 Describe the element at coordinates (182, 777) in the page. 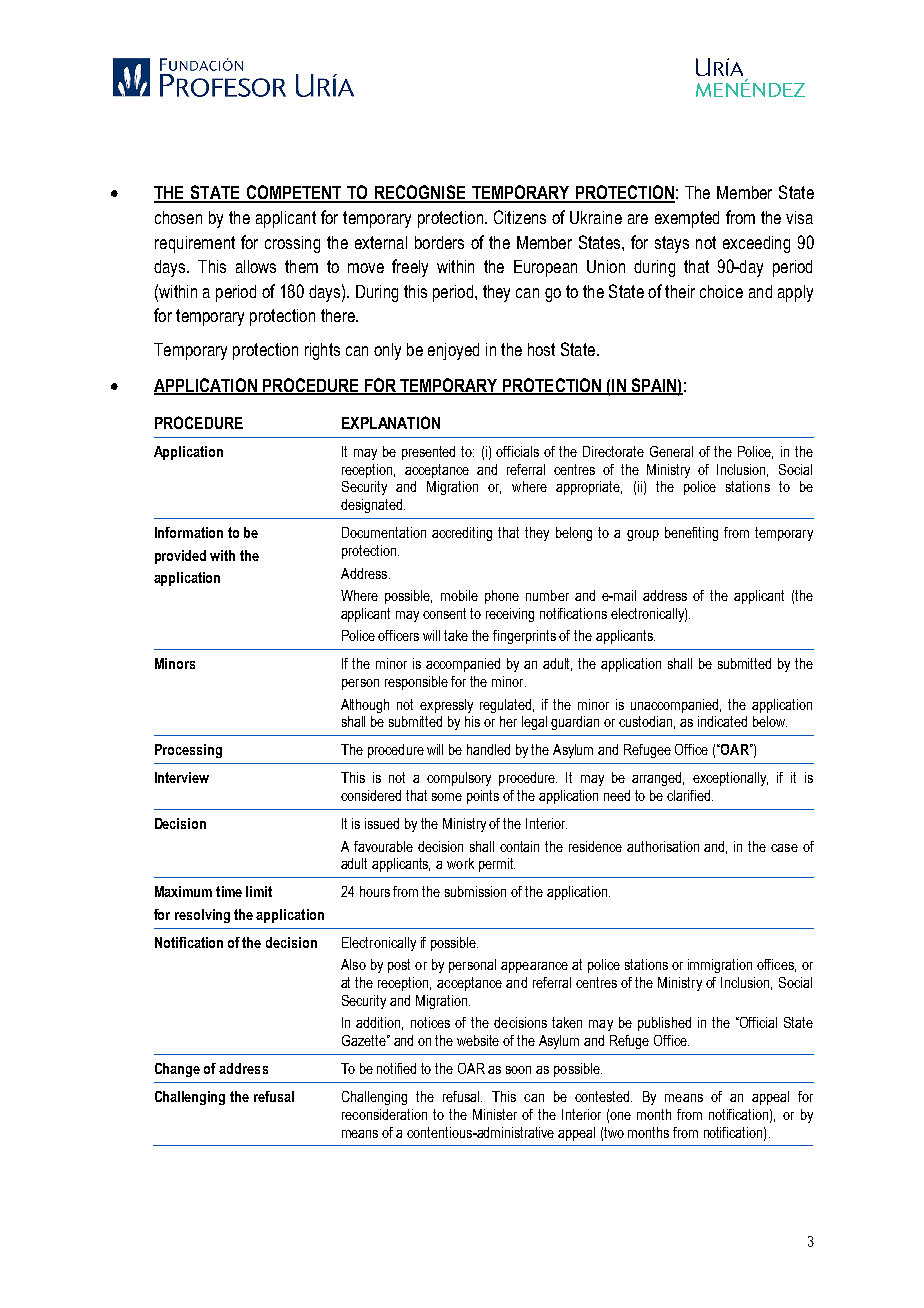

I see `Interview` at that location.
